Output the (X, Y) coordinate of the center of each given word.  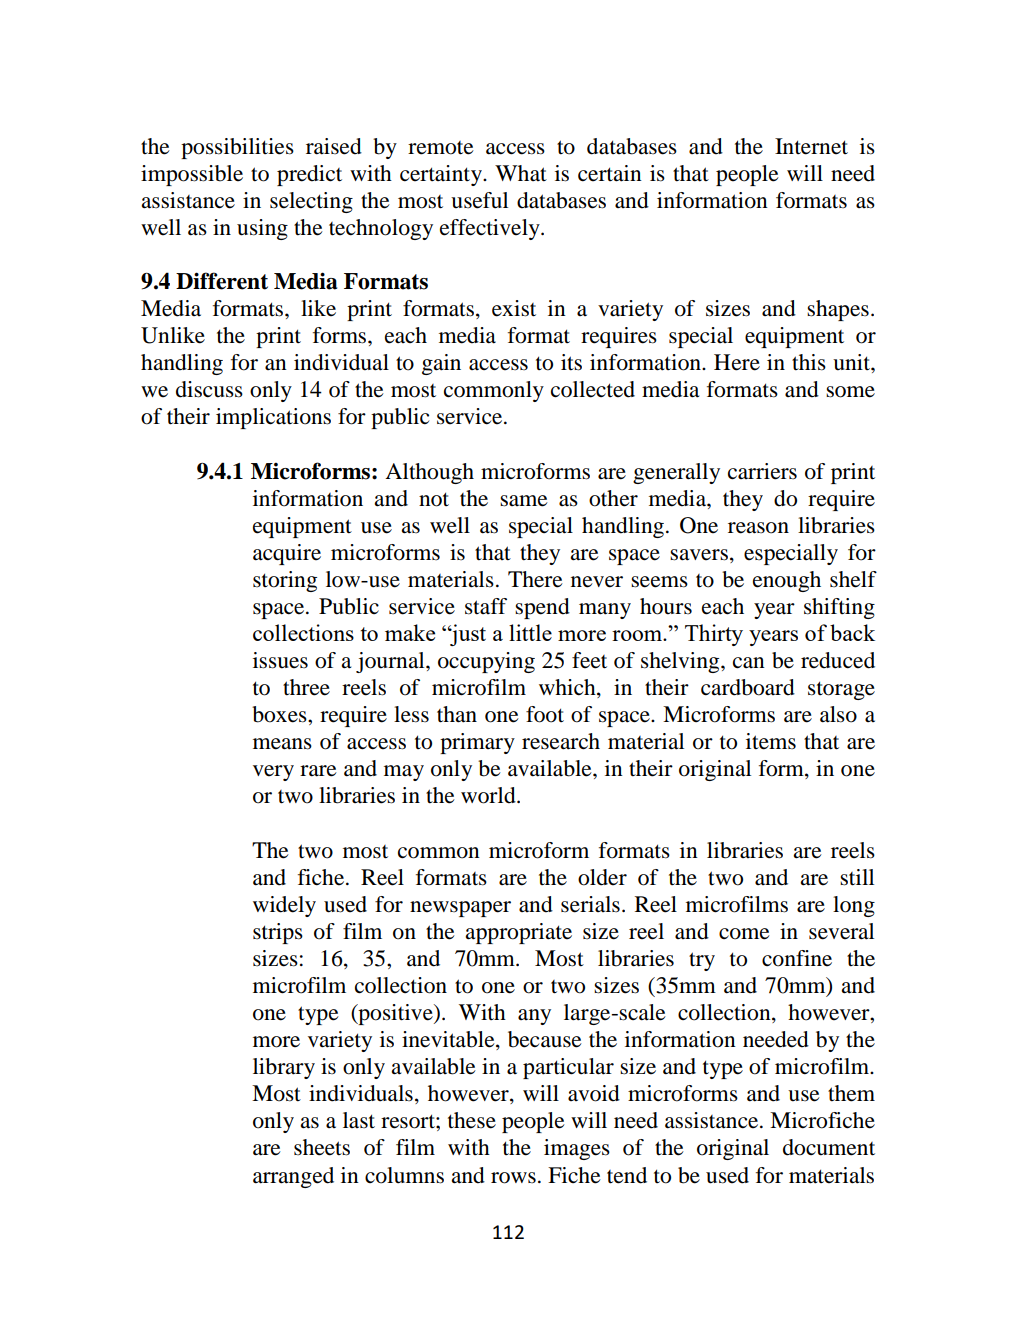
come (744, 934)
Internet (811, 146)
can (749, 663)
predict (309, 175)
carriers (762, 471)
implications (273, 418)
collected (593, 389)
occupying (486, 662)
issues (280, 660)
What (521, 173)
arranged (293, 1177)
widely (284, 906)
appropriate (518, 933)
